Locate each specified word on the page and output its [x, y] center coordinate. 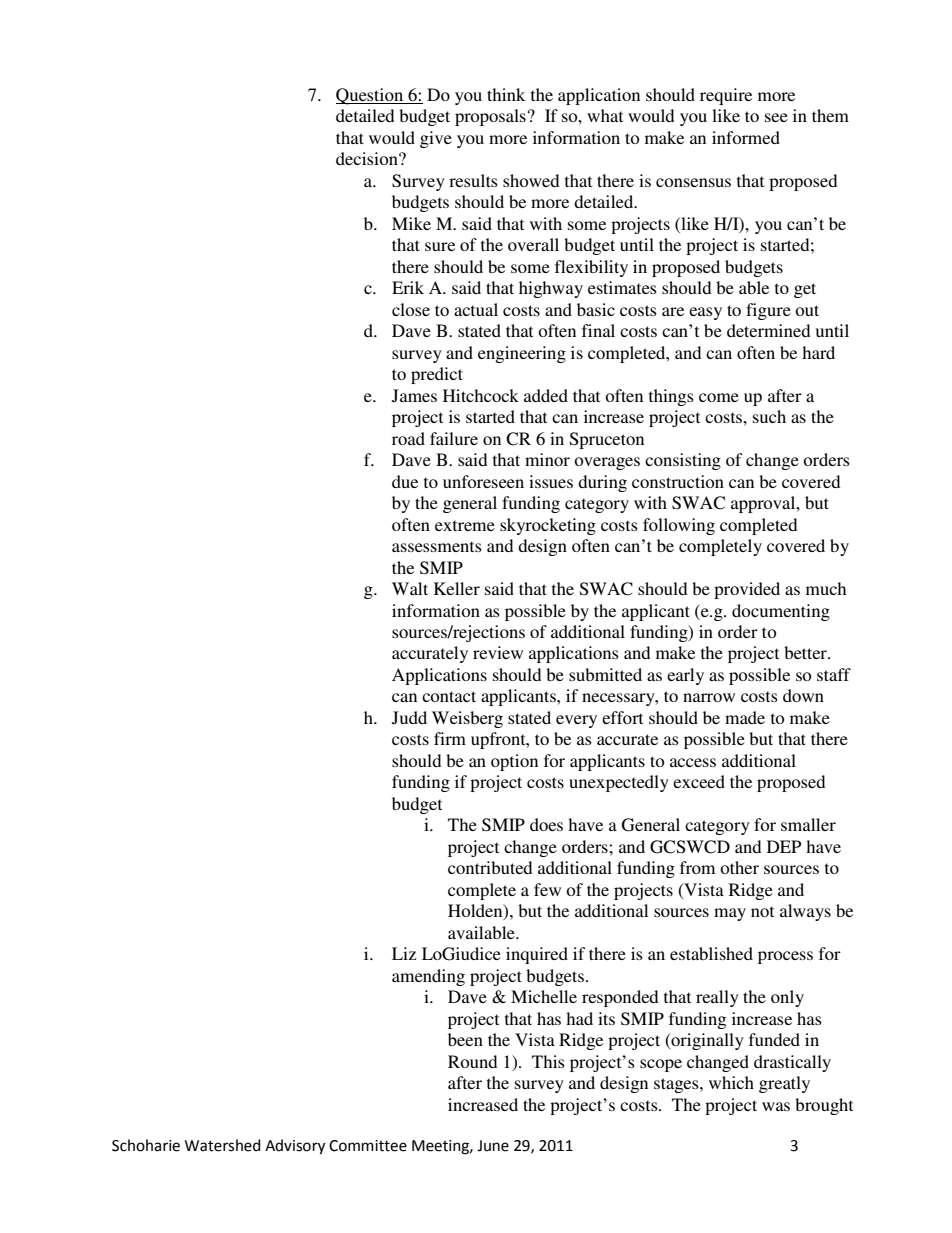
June [493, 1146]
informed [746, 137]
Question [371, 96]
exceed [699, 781]
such [769, 416]
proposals [490, 117]
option [514, 762]
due [405, 481]
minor [547, 459]
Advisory [295, 1147]
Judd [409, 718]
